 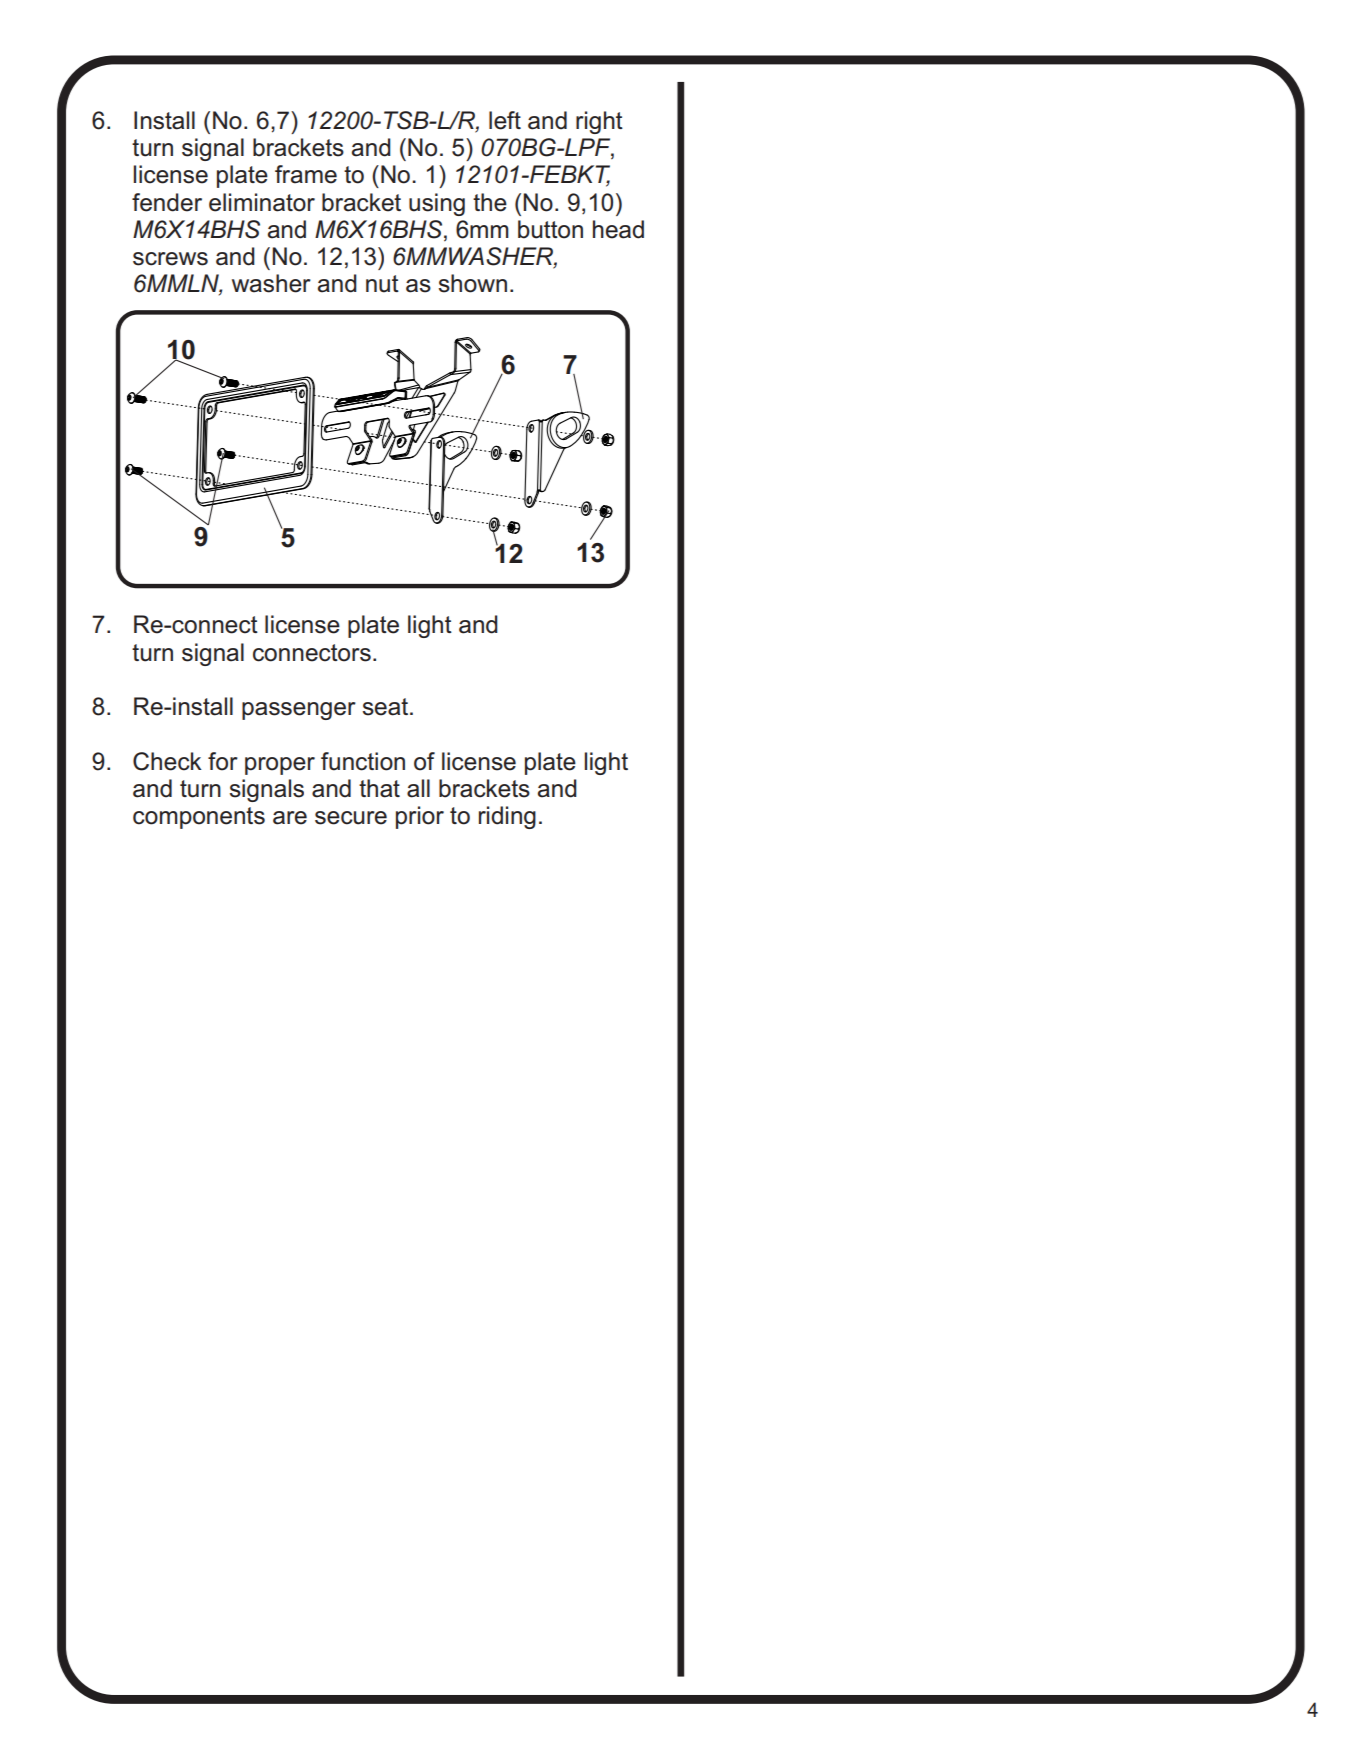 What do you see at coordinates (379, 788) in the screenshot?
I see `that` at bounding box center [379, 788].
